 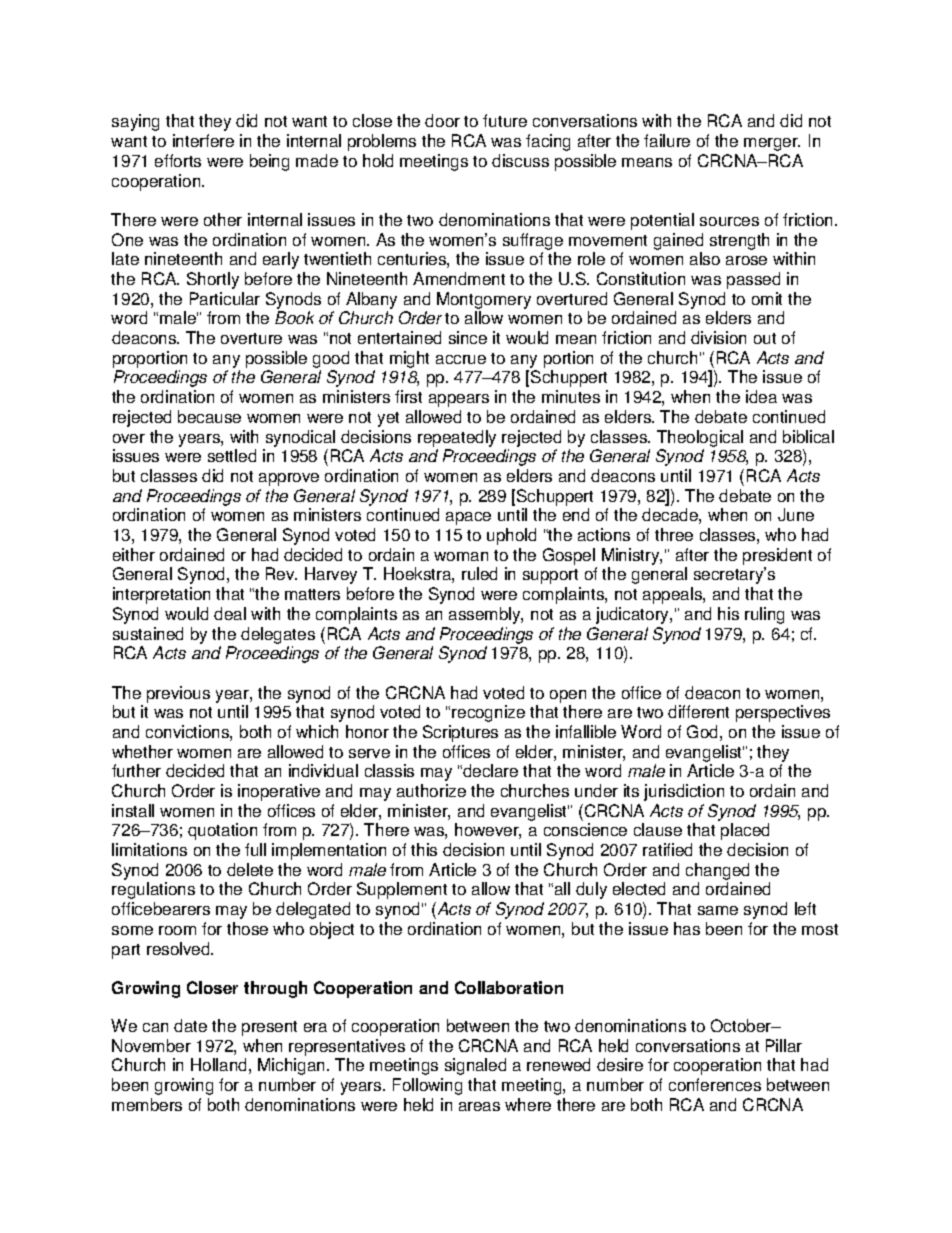 I want to click on idea, so click(x=761, y=396).
